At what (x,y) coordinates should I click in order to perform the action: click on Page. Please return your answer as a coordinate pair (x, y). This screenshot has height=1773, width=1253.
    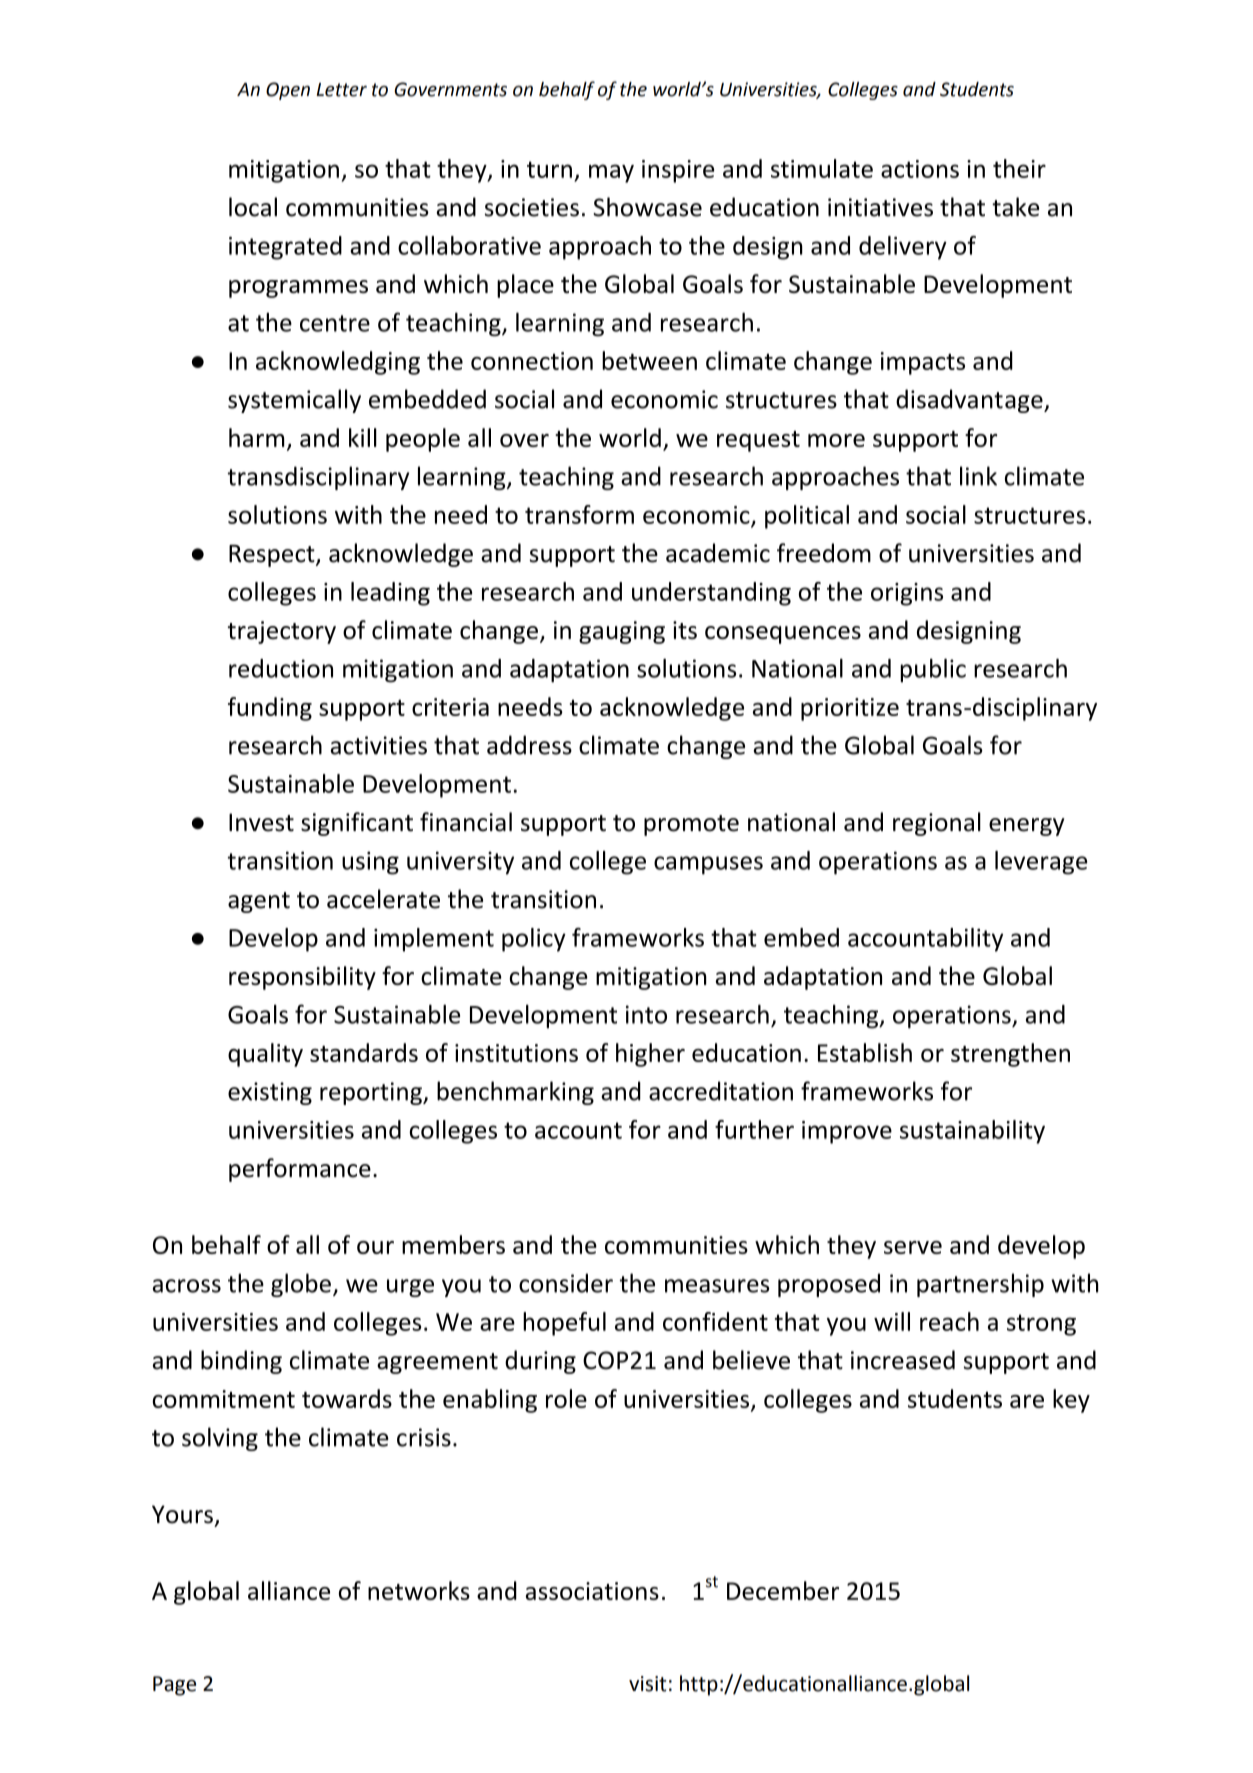
    Looking at the image, I should click on (174, 1686).
